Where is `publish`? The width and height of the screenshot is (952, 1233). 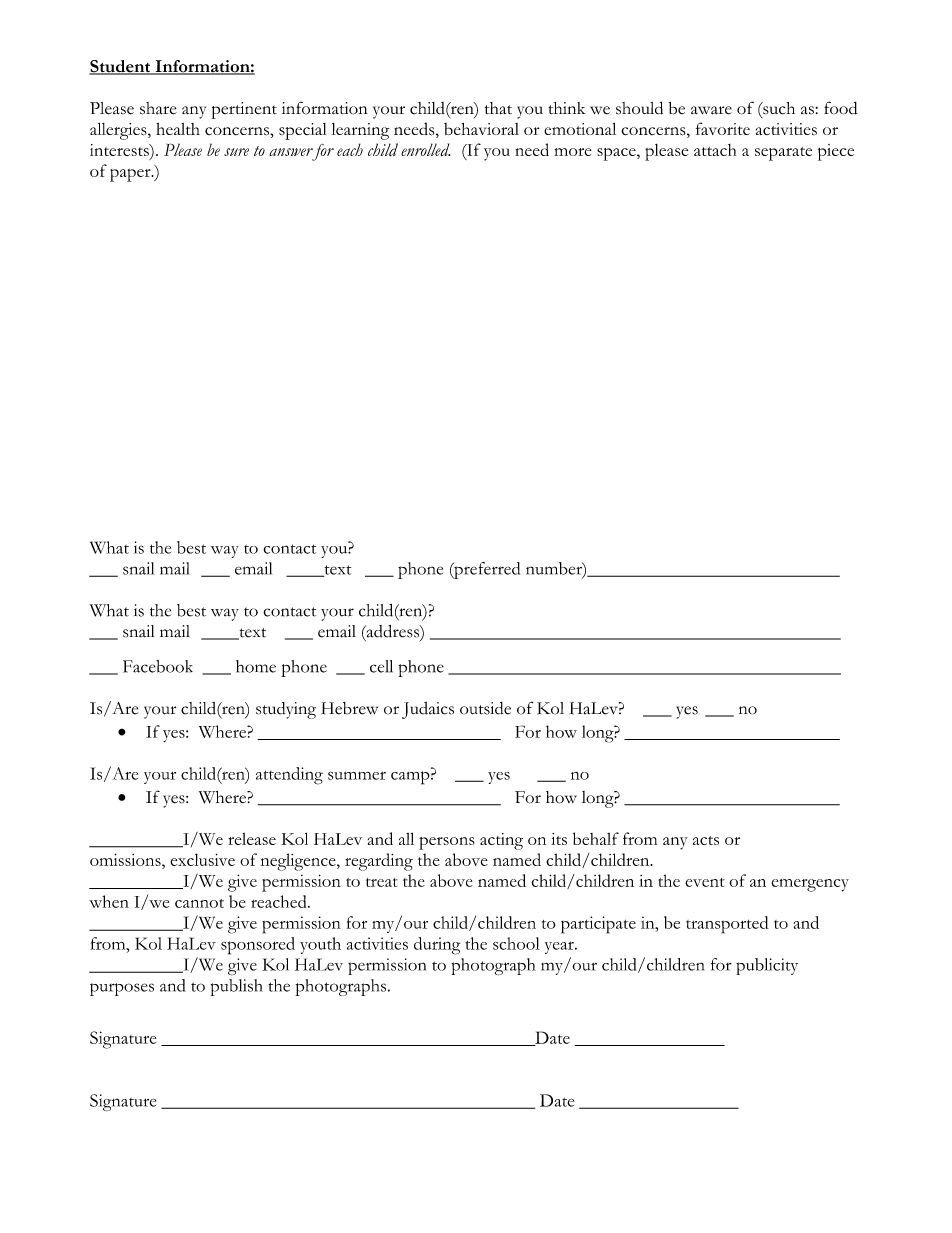
publish is located at coordinates (237, 987).
